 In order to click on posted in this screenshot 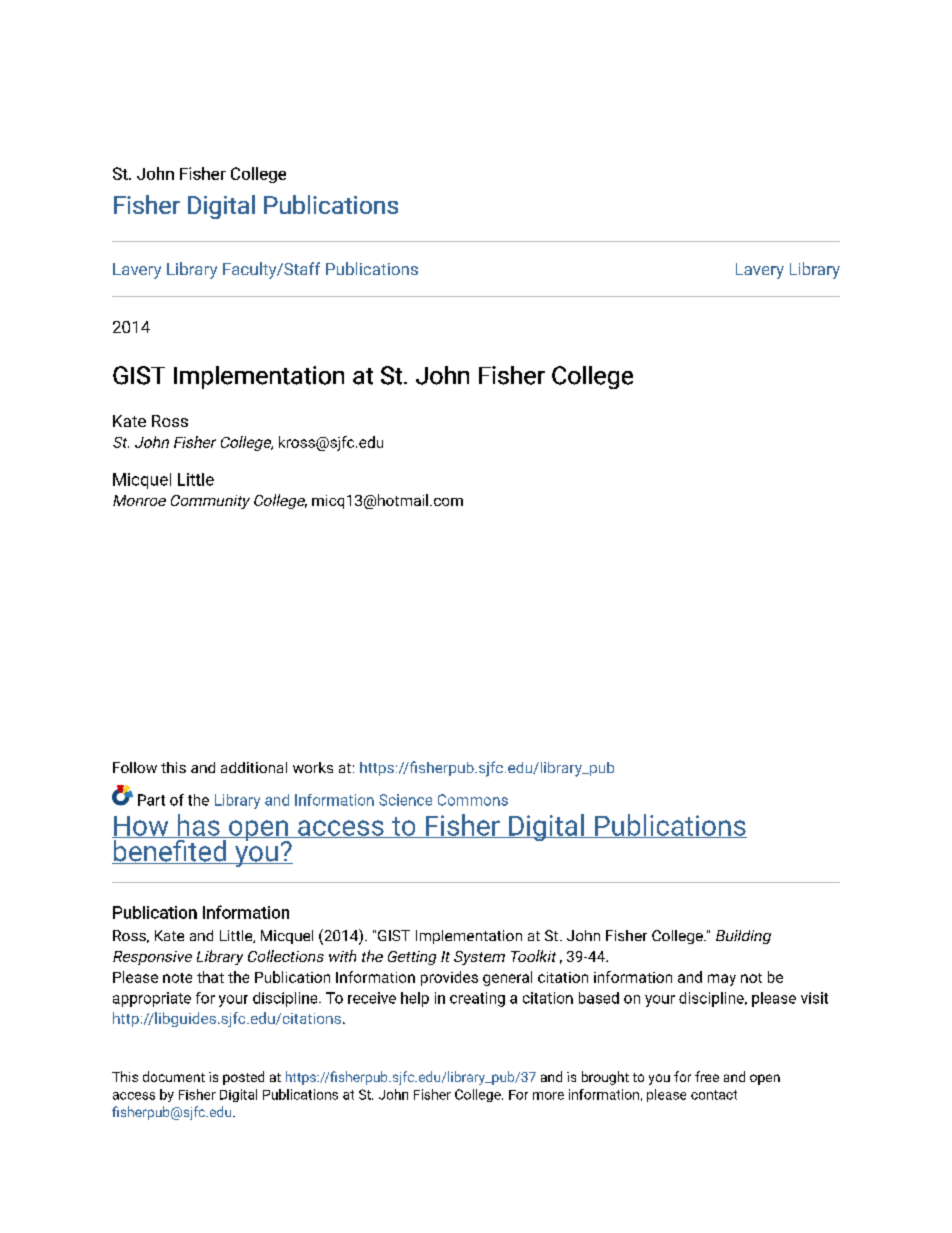, I will do `click(243, 1078)`.
